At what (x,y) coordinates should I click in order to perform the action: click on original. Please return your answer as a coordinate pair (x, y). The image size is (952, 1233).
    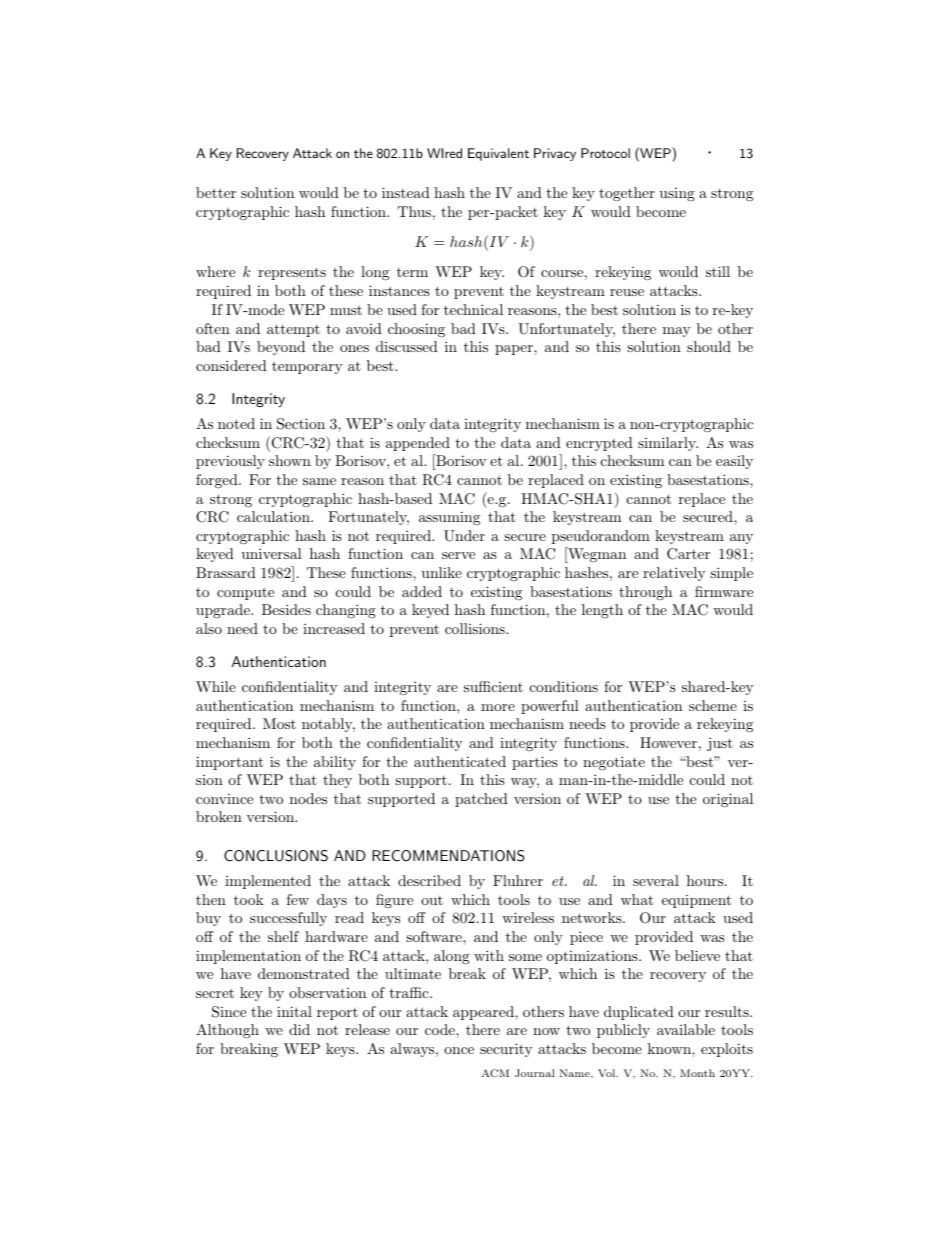
    Looking at the image, I should click on (728, 800).
